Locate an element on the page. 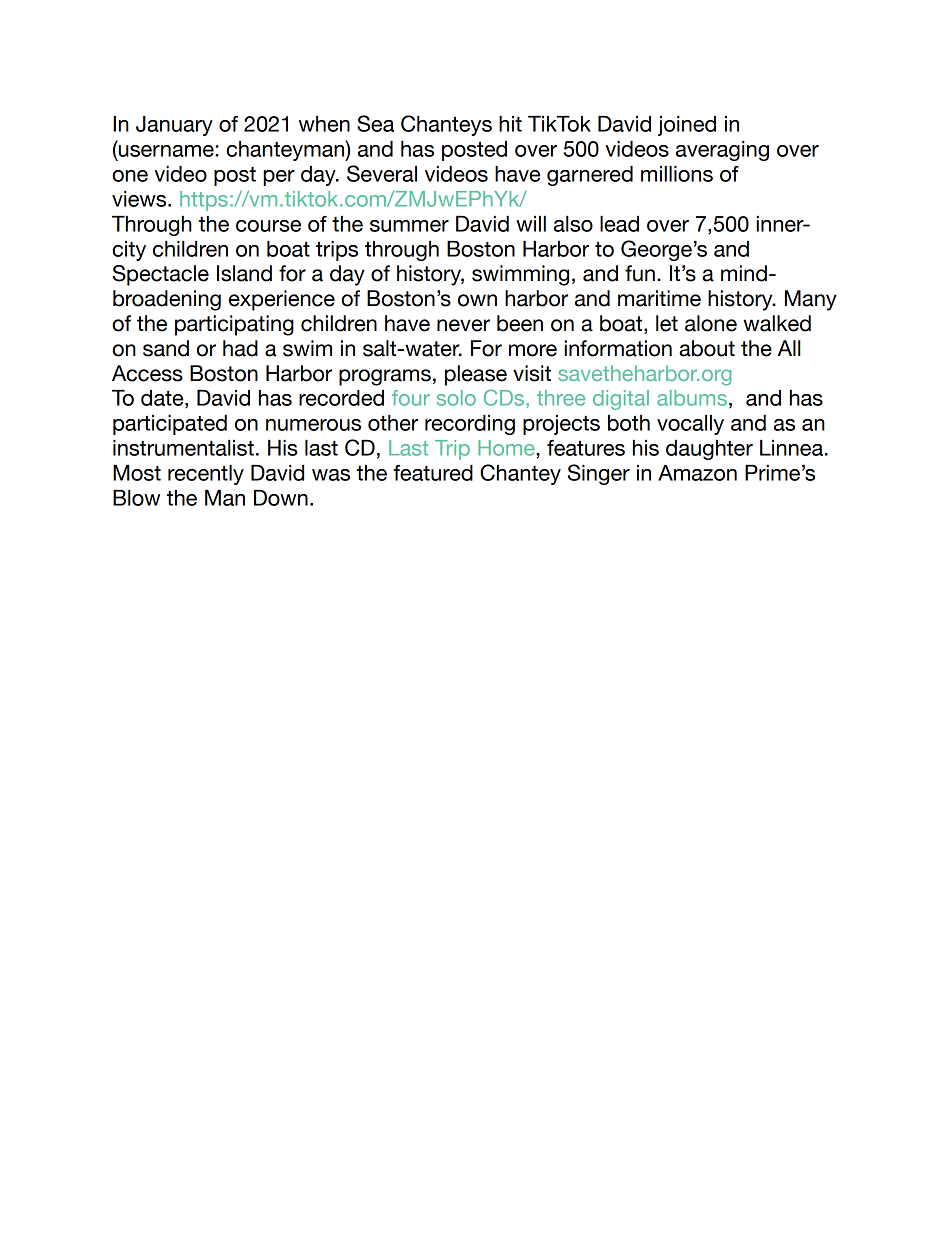 Image resolution: width=952 pixels, height=1233 pixels. maritime is located at coordinates (659, 298).
